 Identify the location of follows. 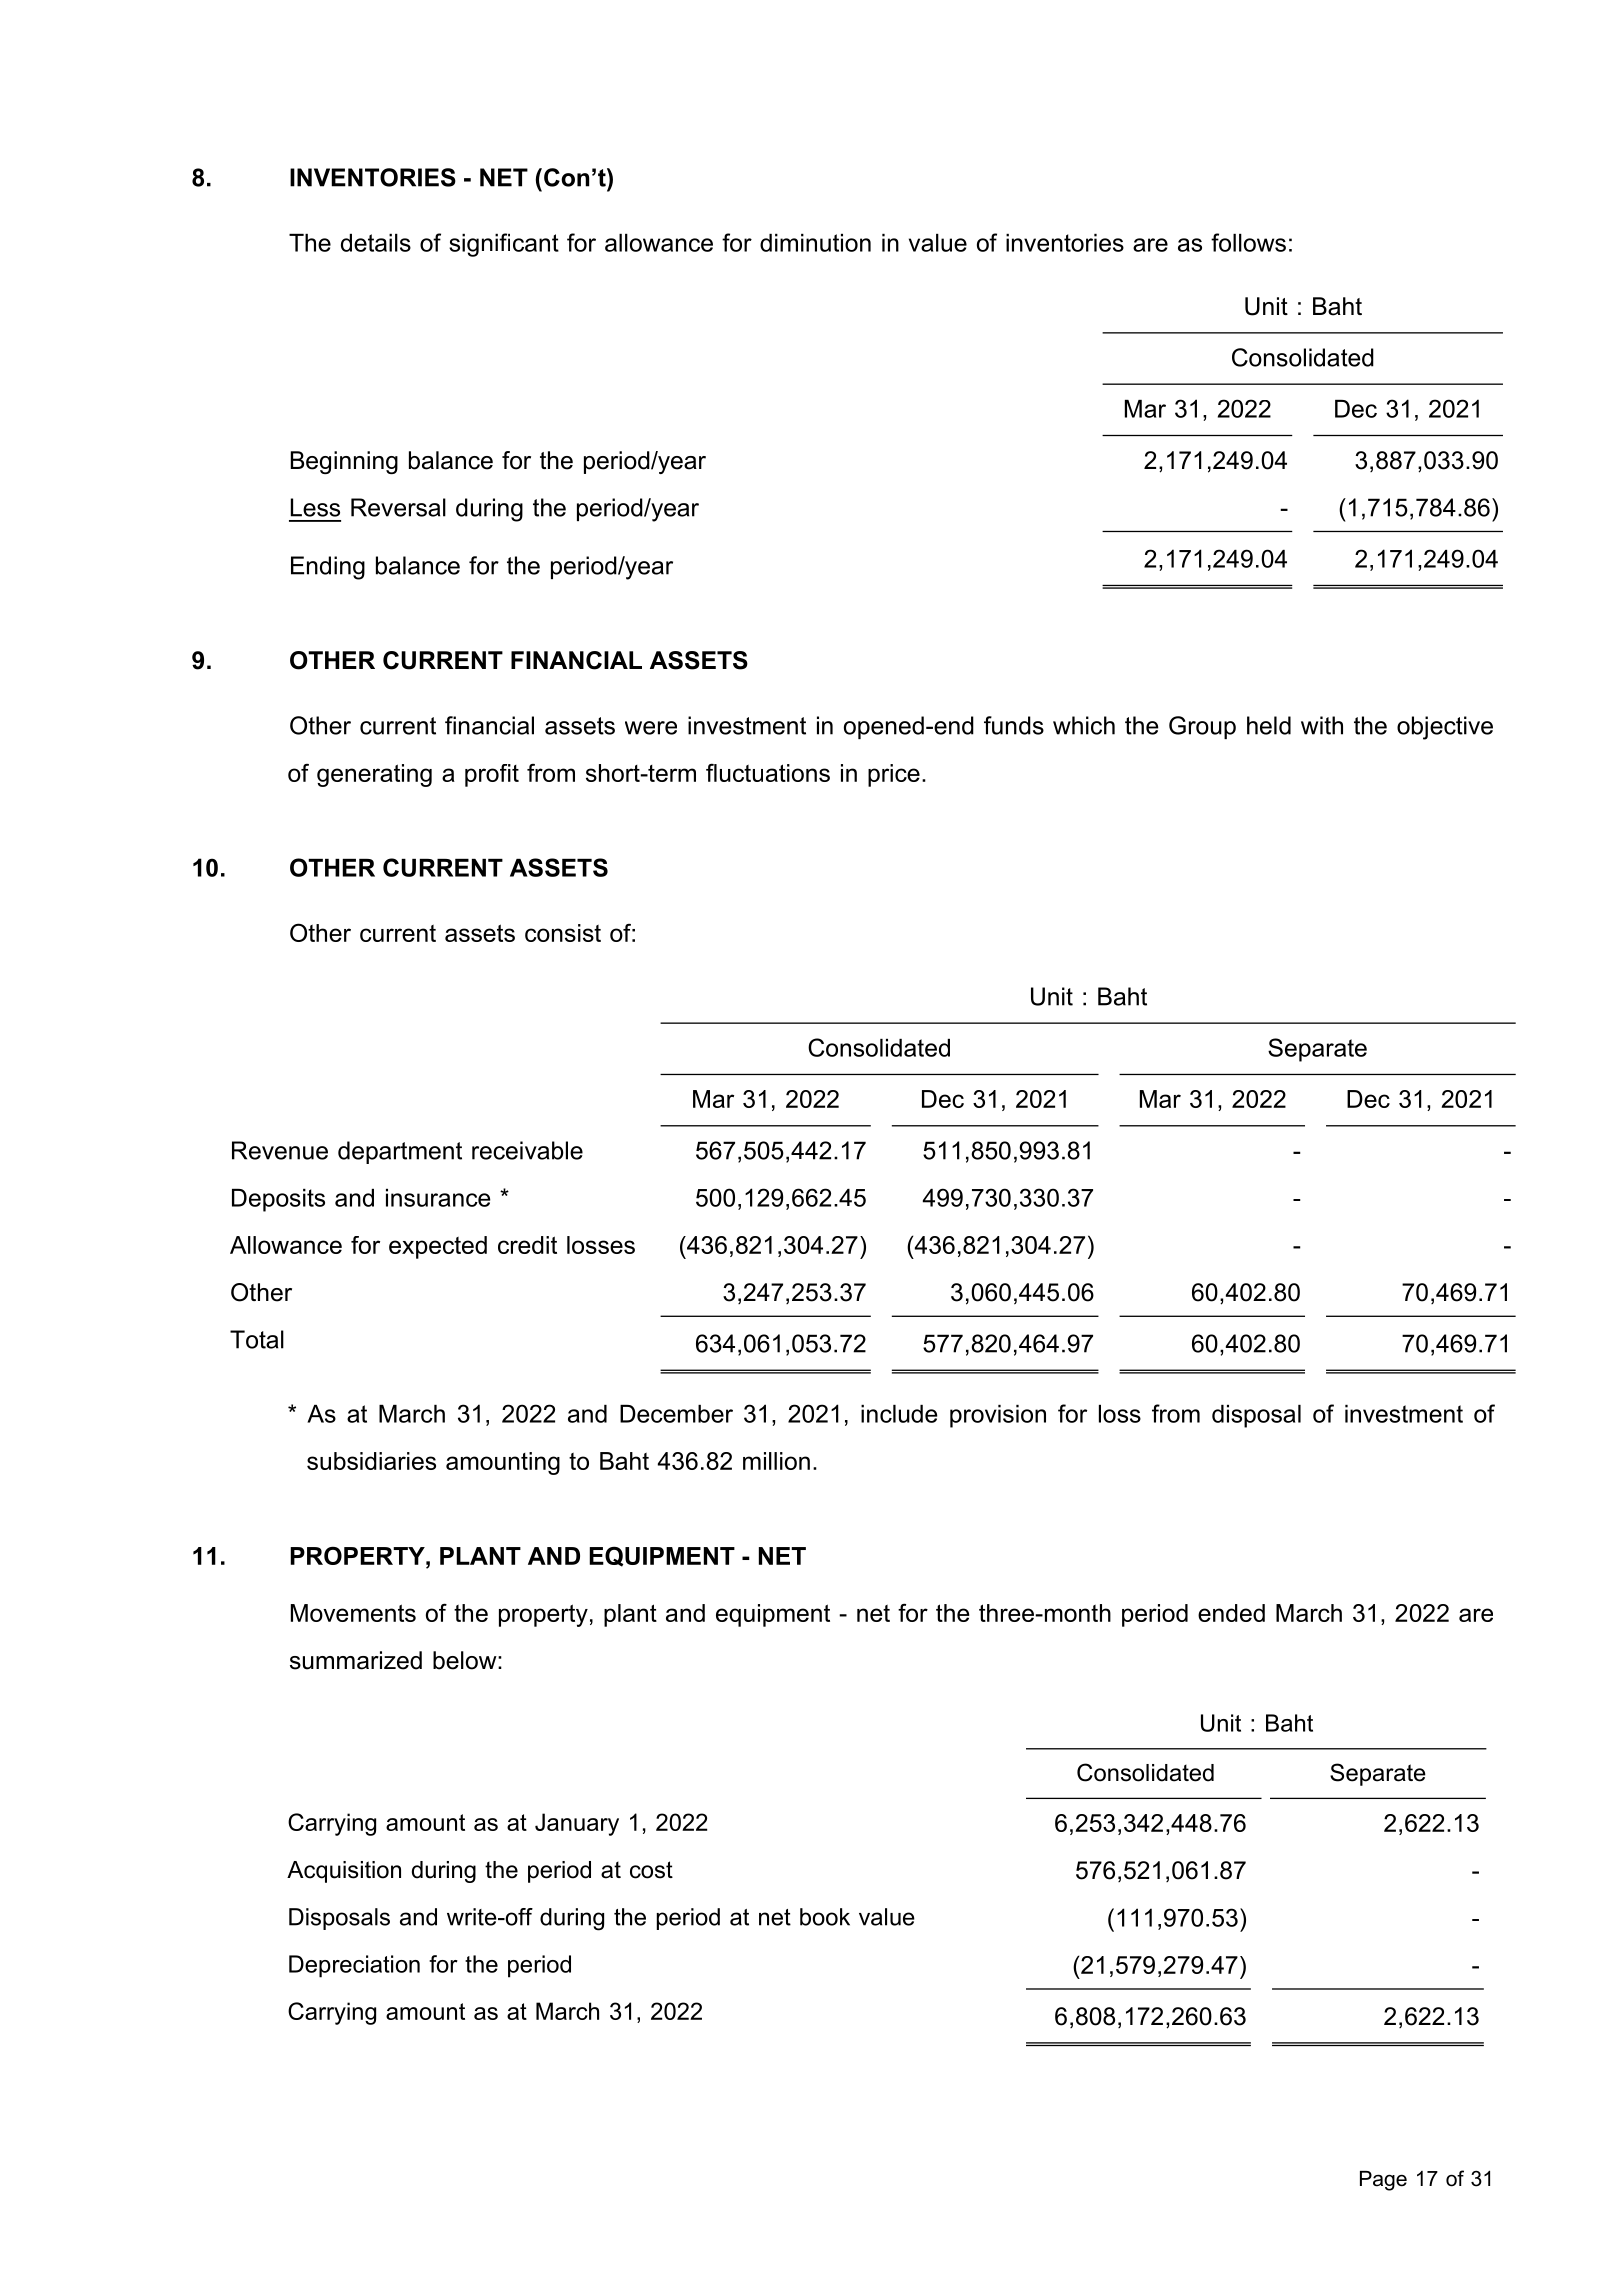
(1248, 242).
